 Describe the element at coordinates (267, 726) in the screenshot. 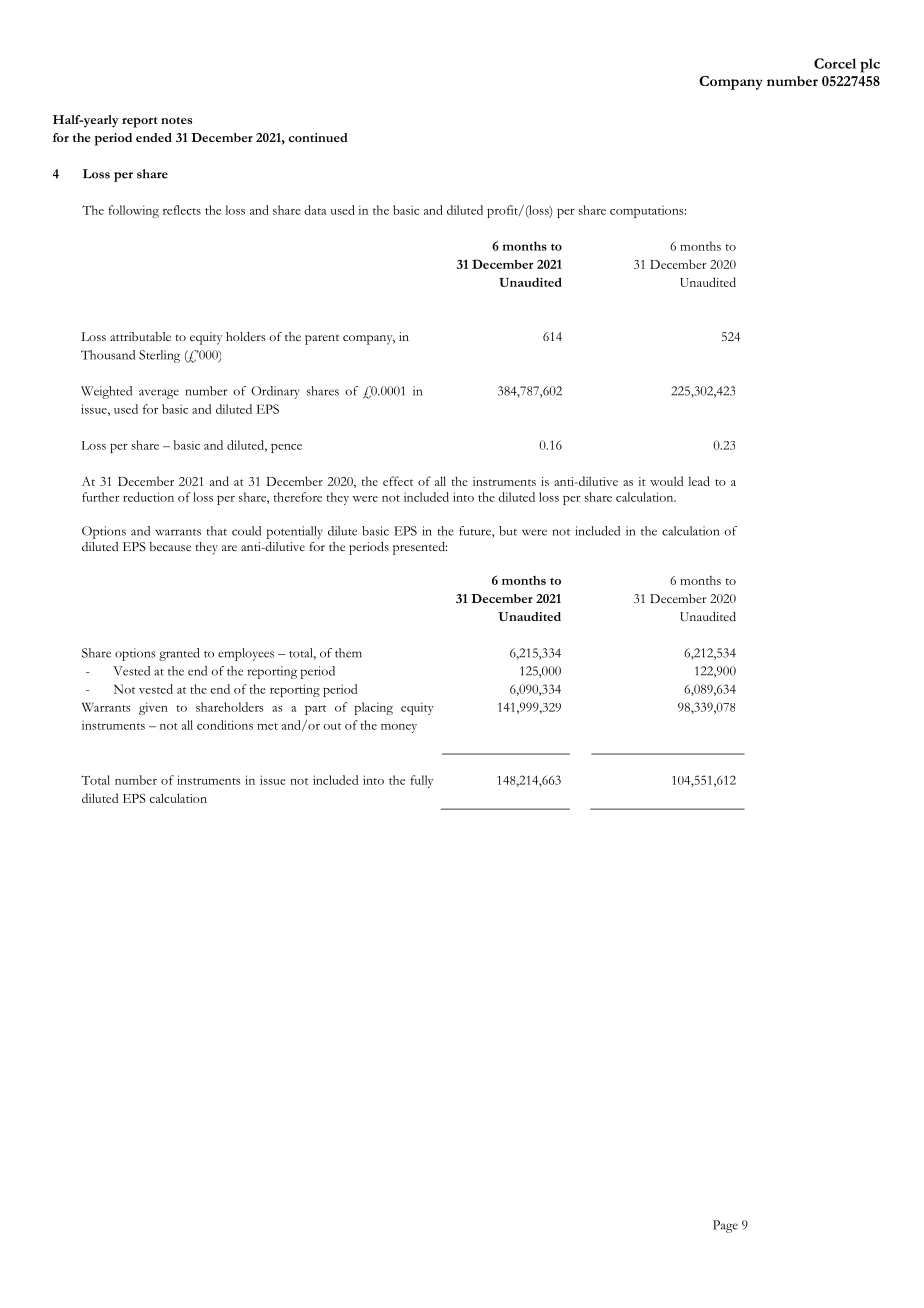

I see `met` at that location.
